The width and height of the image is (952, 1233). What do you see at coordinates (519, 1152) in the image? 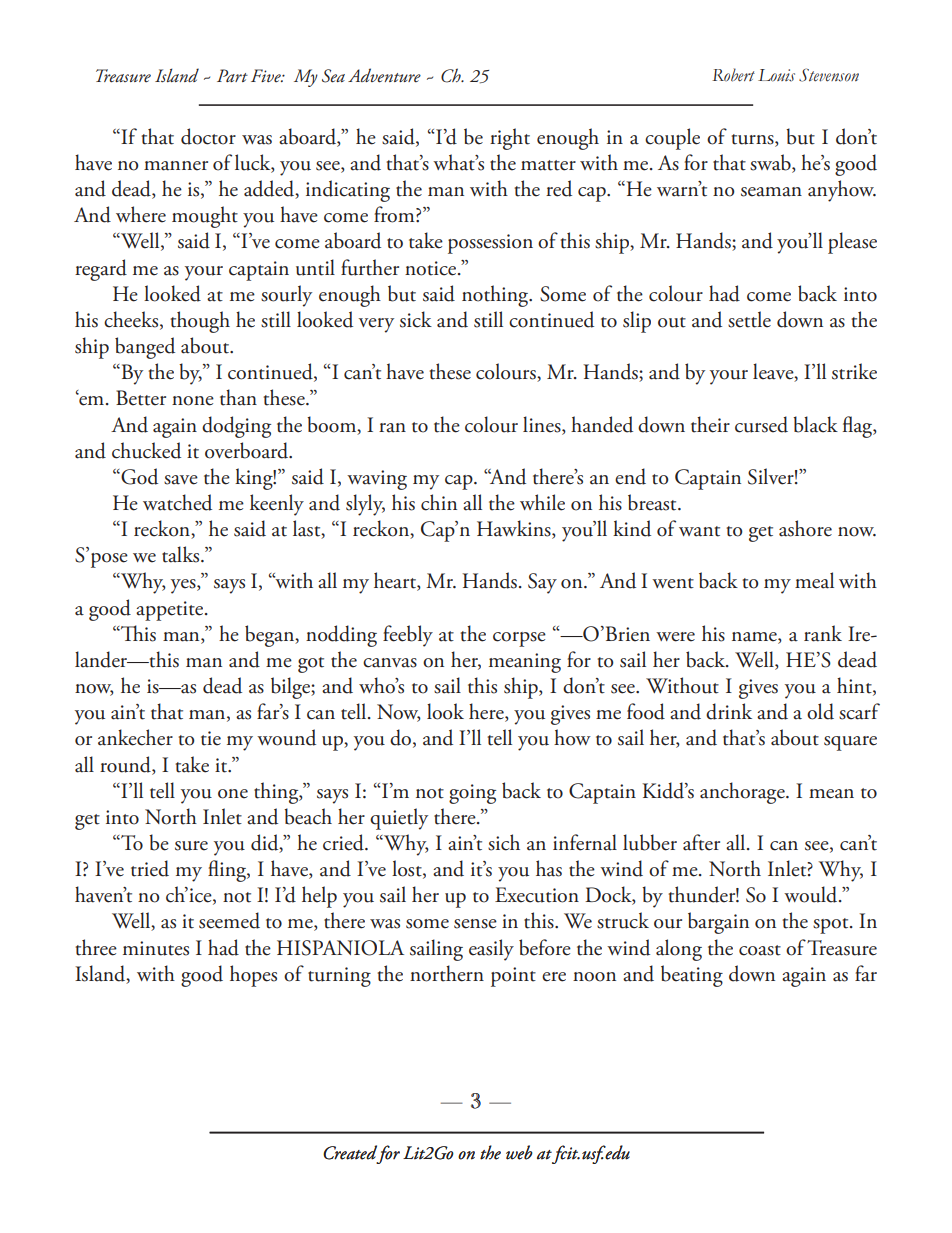
I see `web` at bounding box center [519, 1152].
